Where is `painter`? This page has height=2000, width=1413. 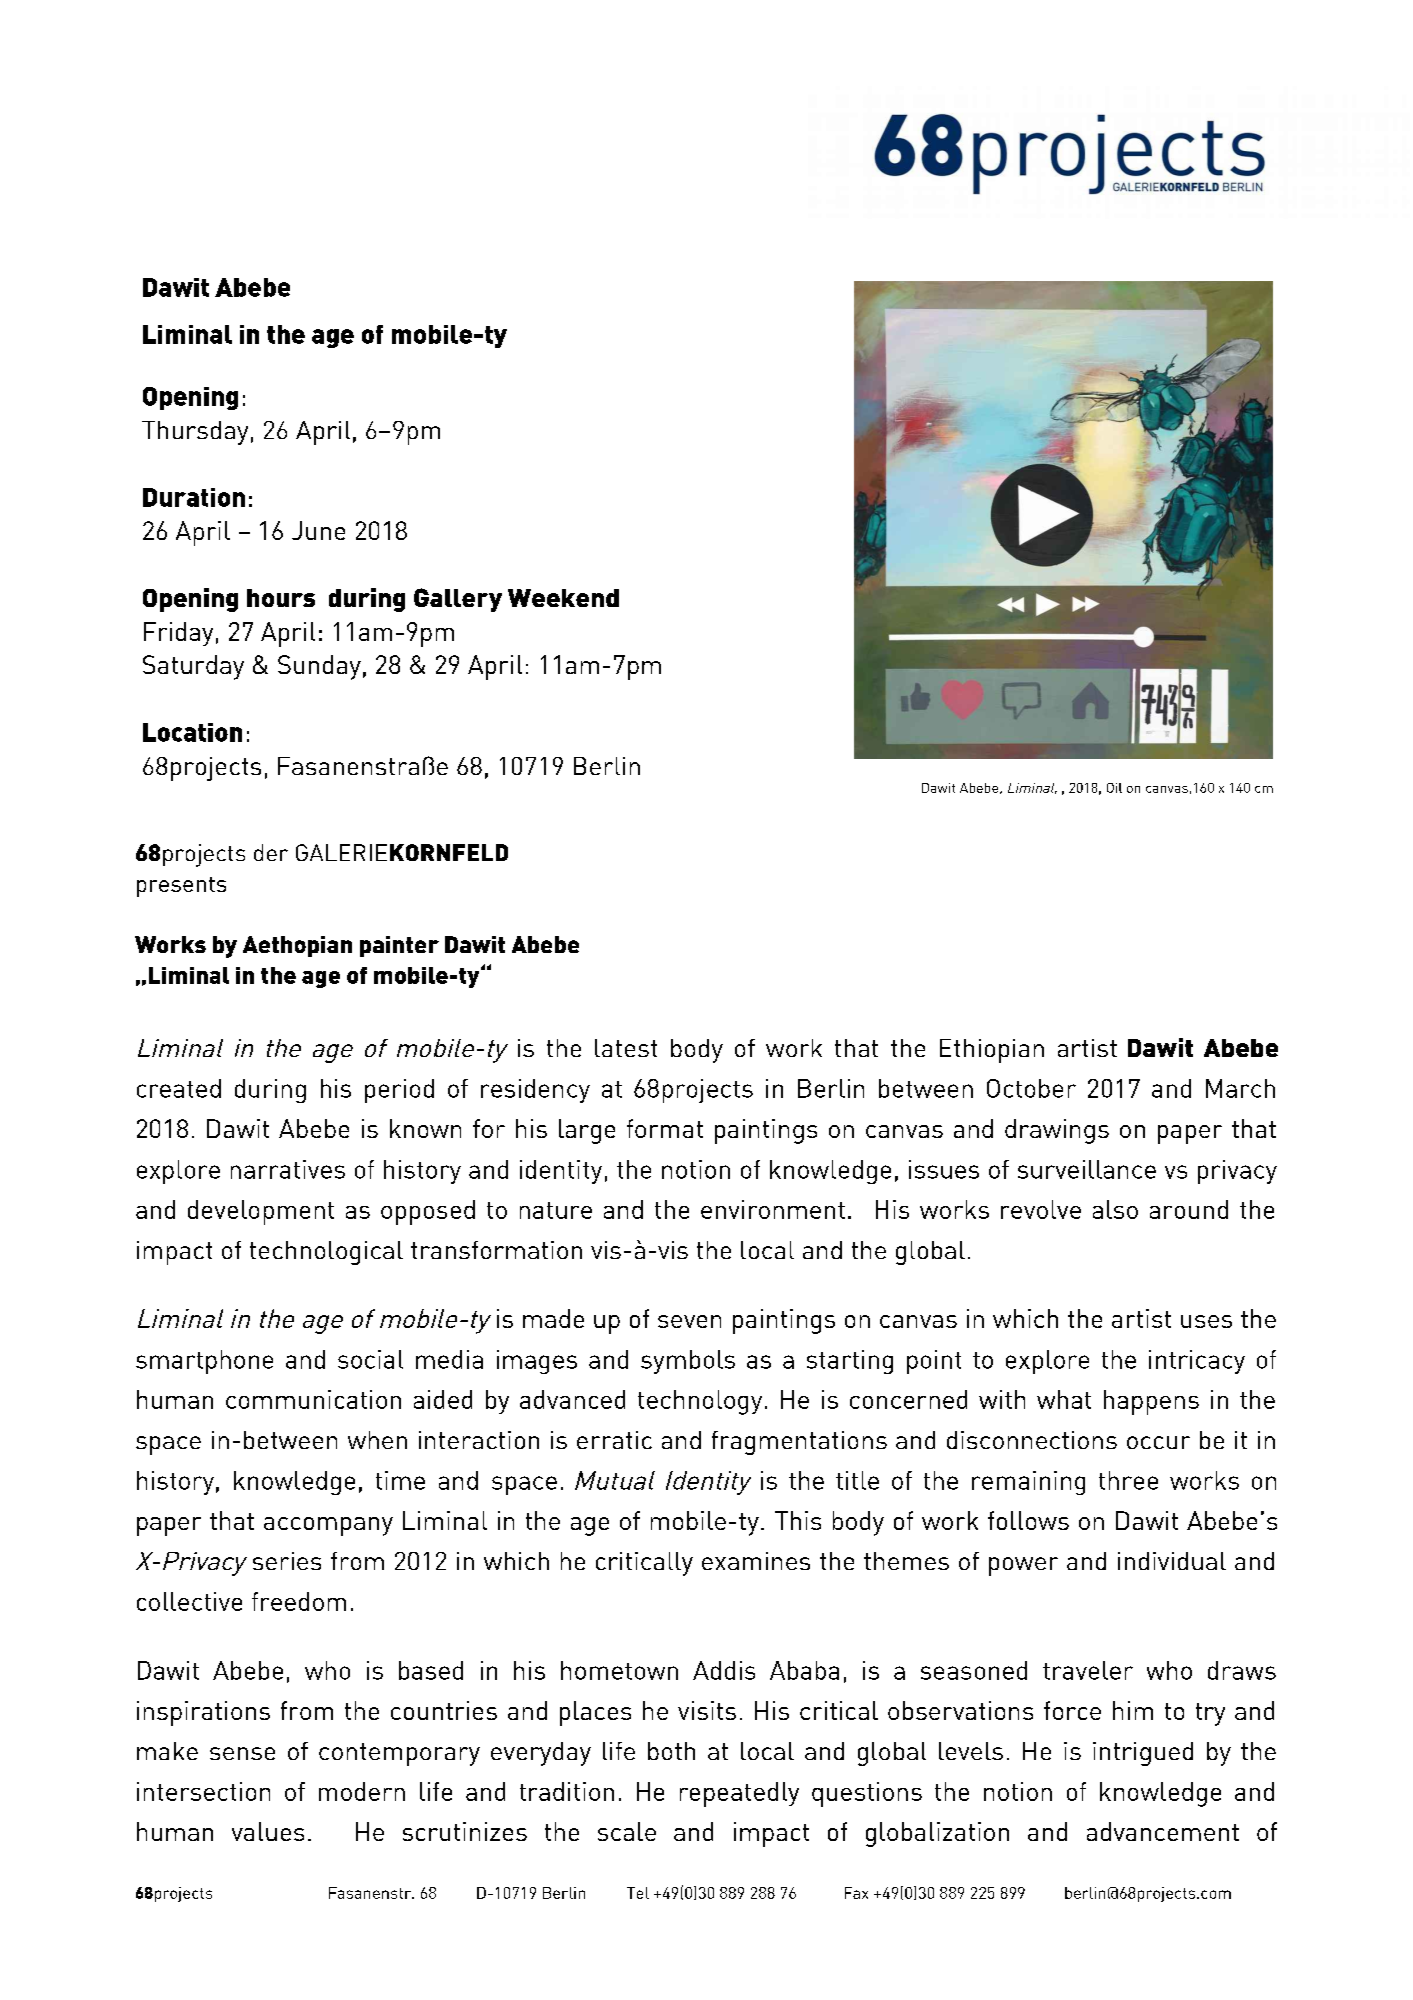
painter is located at coordinates (399, 946).
